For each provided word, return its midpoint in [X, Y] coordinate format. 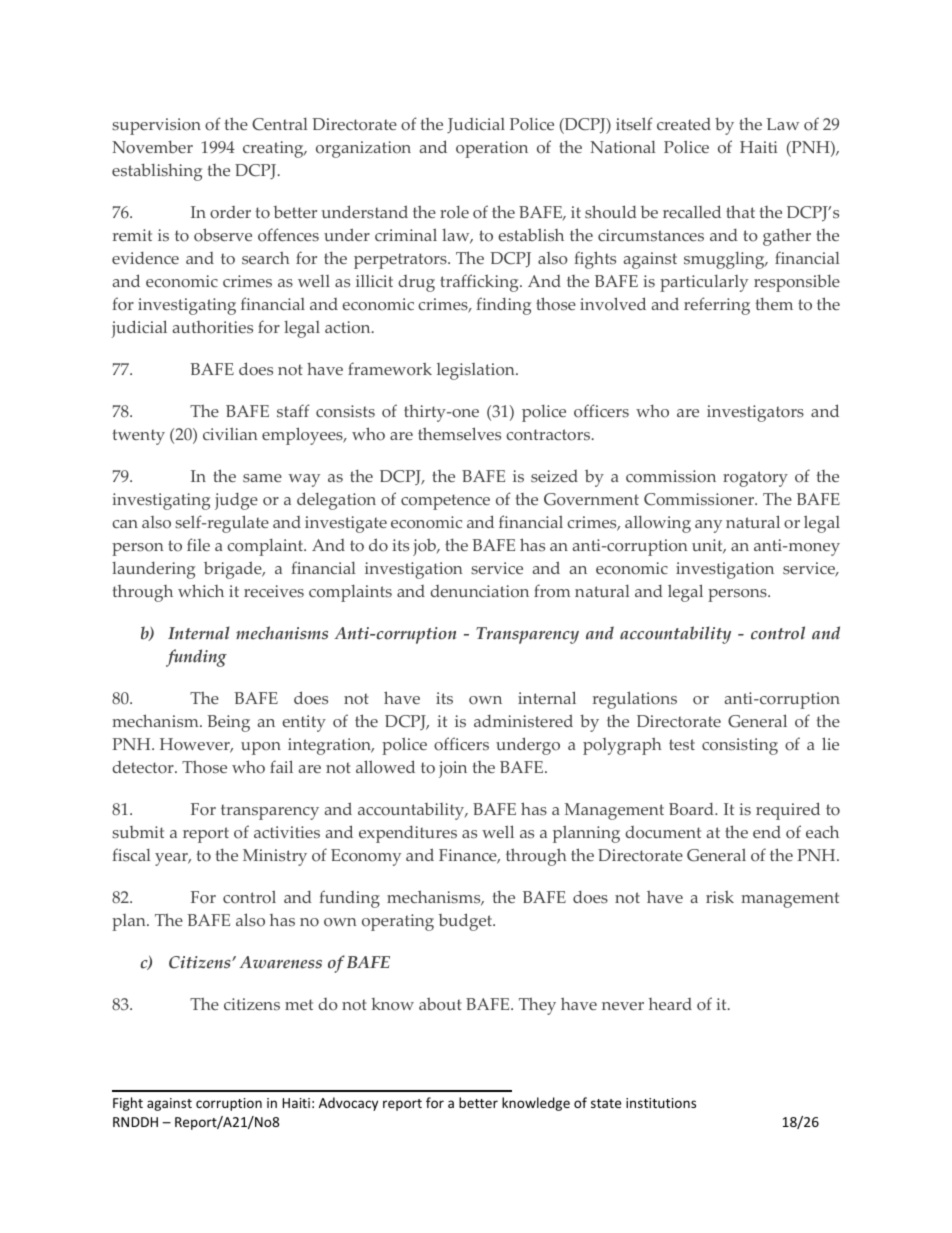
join [453, 769]
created [684, 124]
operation [492, 149]
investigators [755, 413]
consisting [740, 746]
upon [261, 748]
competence [445, 502]
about [440, 1004]
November [152, 147]
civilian [230, 433]
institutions [661, 1103]
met [299, 1004]
